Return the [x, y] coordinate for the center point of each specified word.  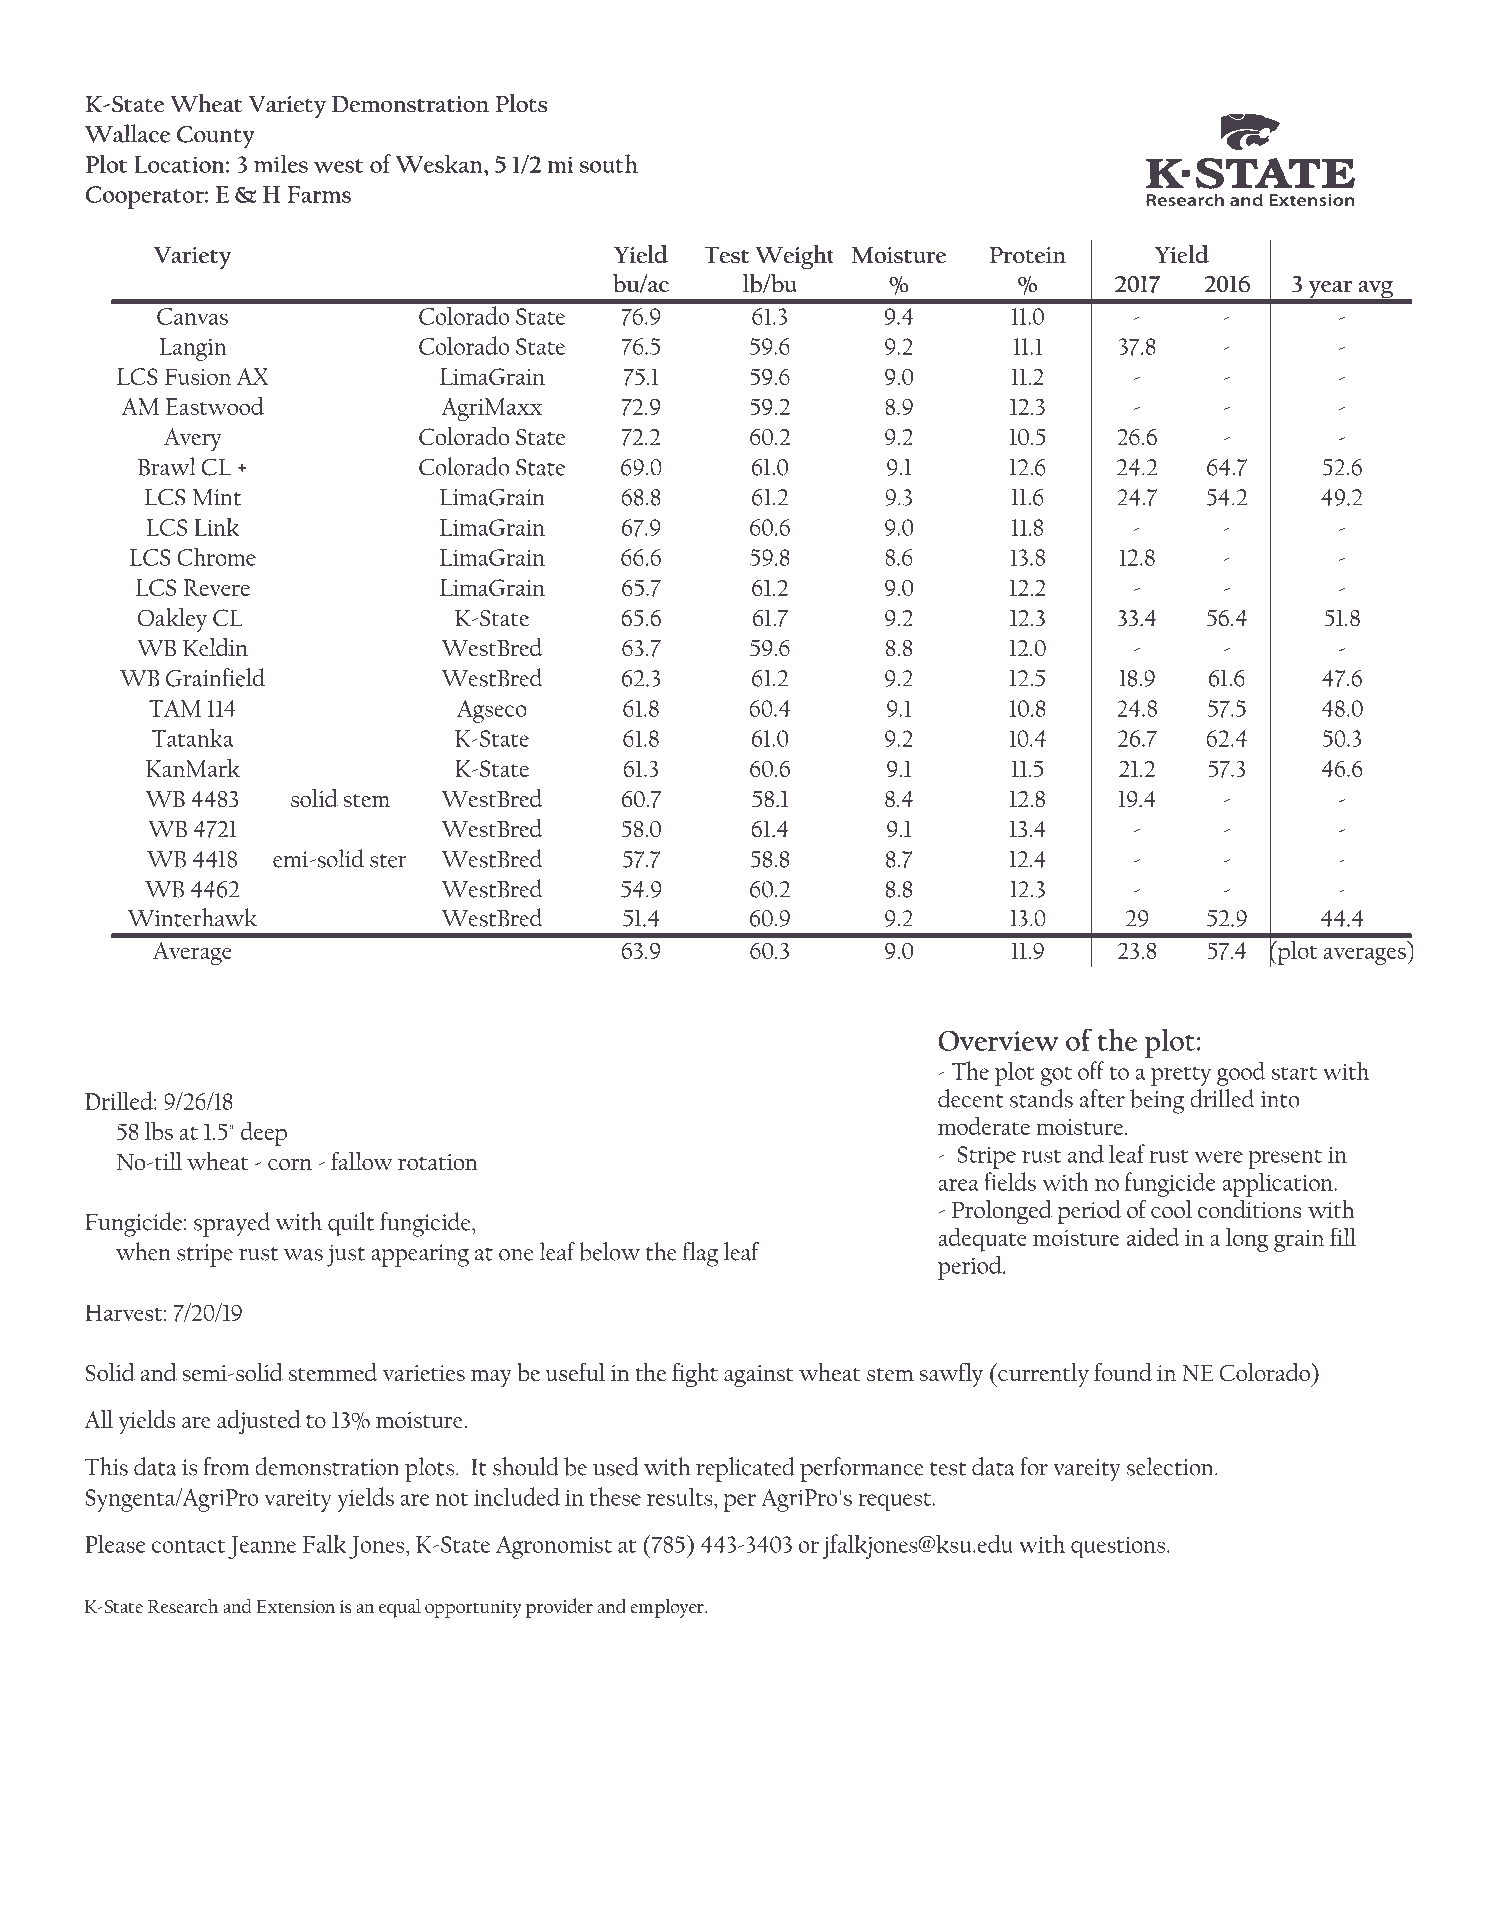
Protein [1027, 255]
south [609, 163]
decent [971, 1098]
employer [668, 1608]
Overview [999, 1041]
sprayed [232, 1224]
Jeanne [262, 1547]
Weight [794, 257]
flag [700, 1254]
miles [281, 163]
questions [1118, 1547]
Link [216, 527]
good [1241, 1073]
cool [1171, 1209]
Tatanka [192, 737]
